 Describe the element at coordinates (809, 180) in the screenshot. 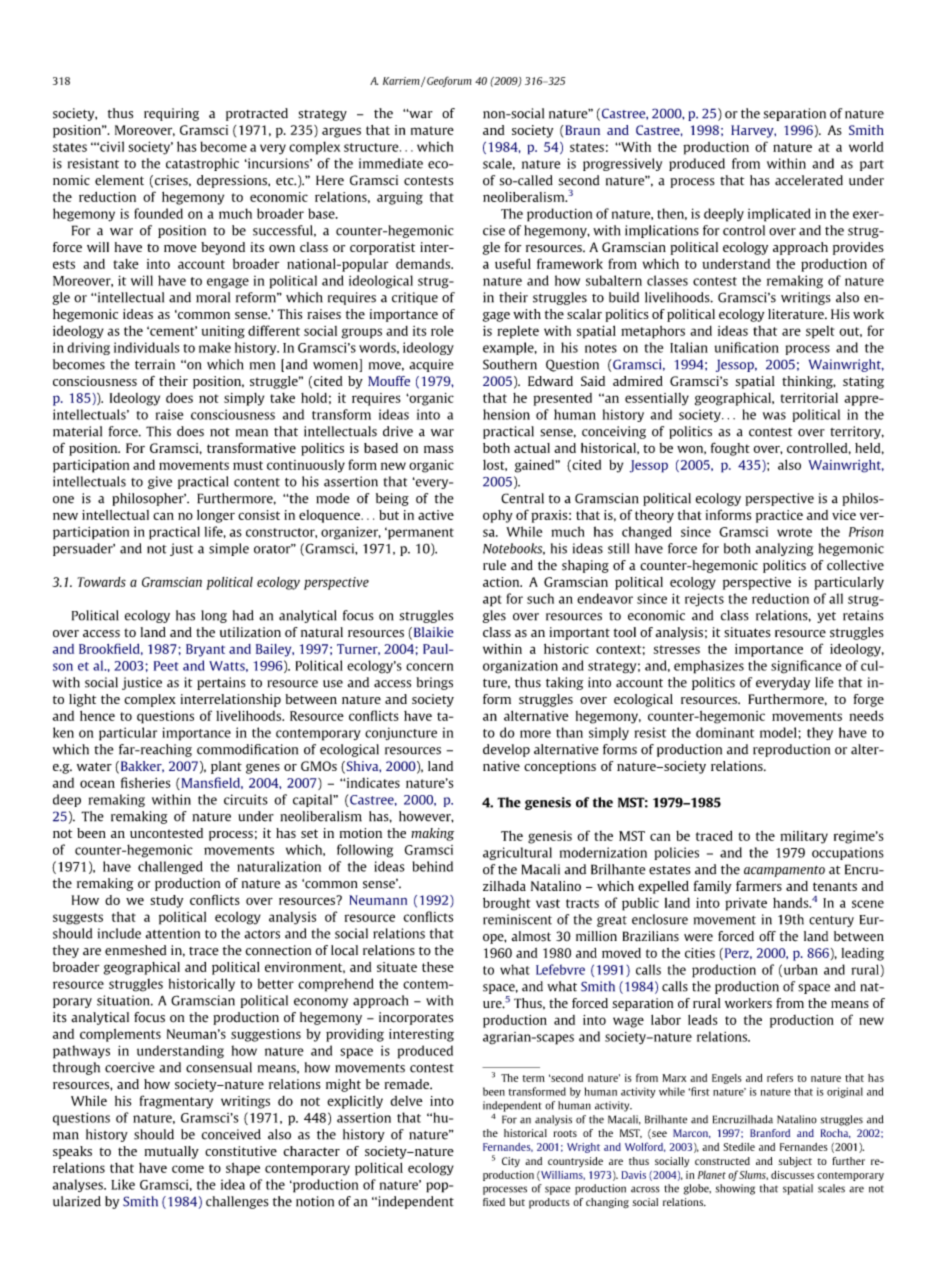

I see `accelerated` at that location.
